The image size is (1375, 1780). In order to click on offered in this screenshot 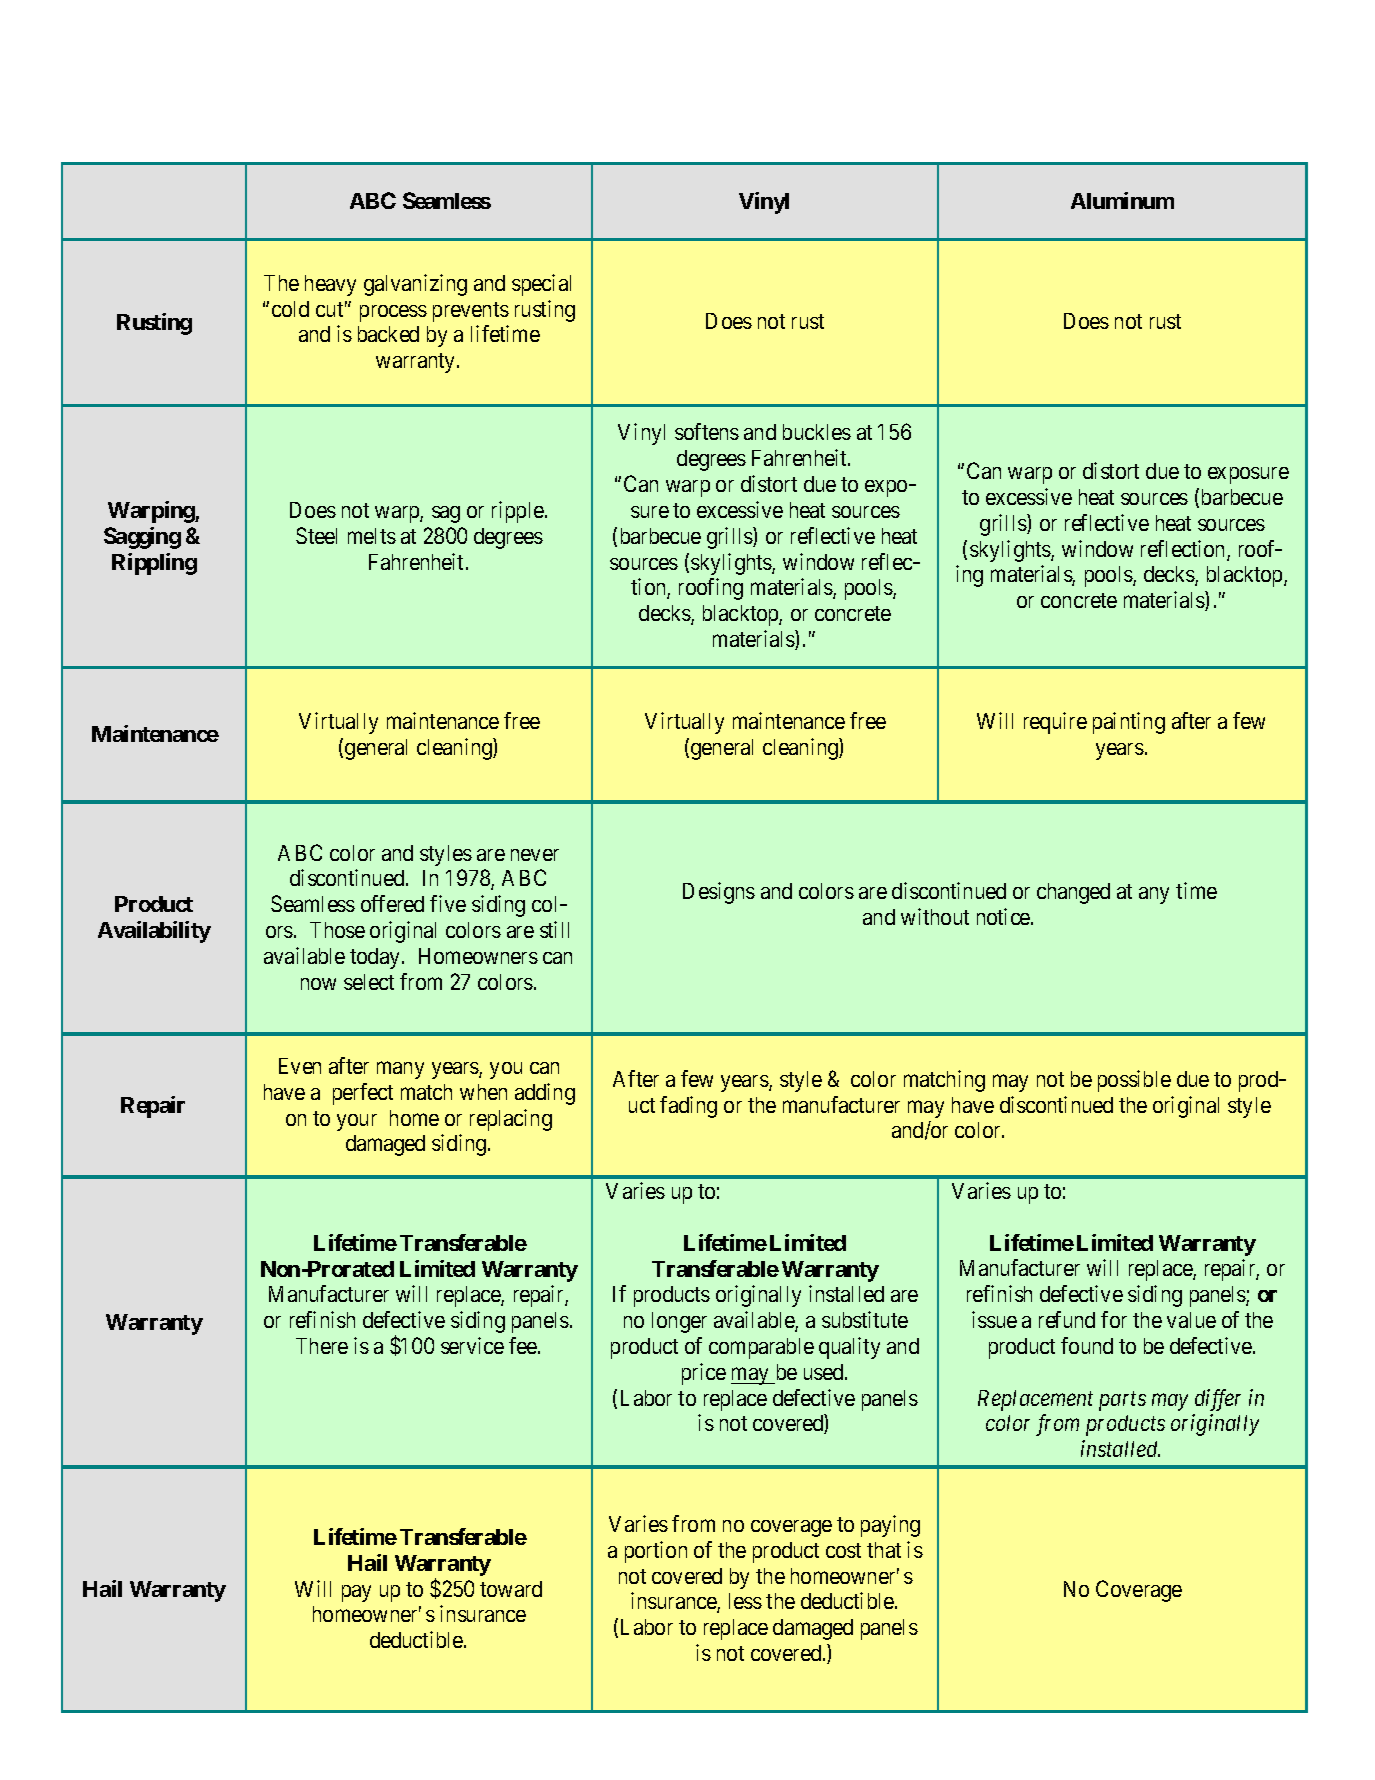, I will do `click(392, 903)`.
